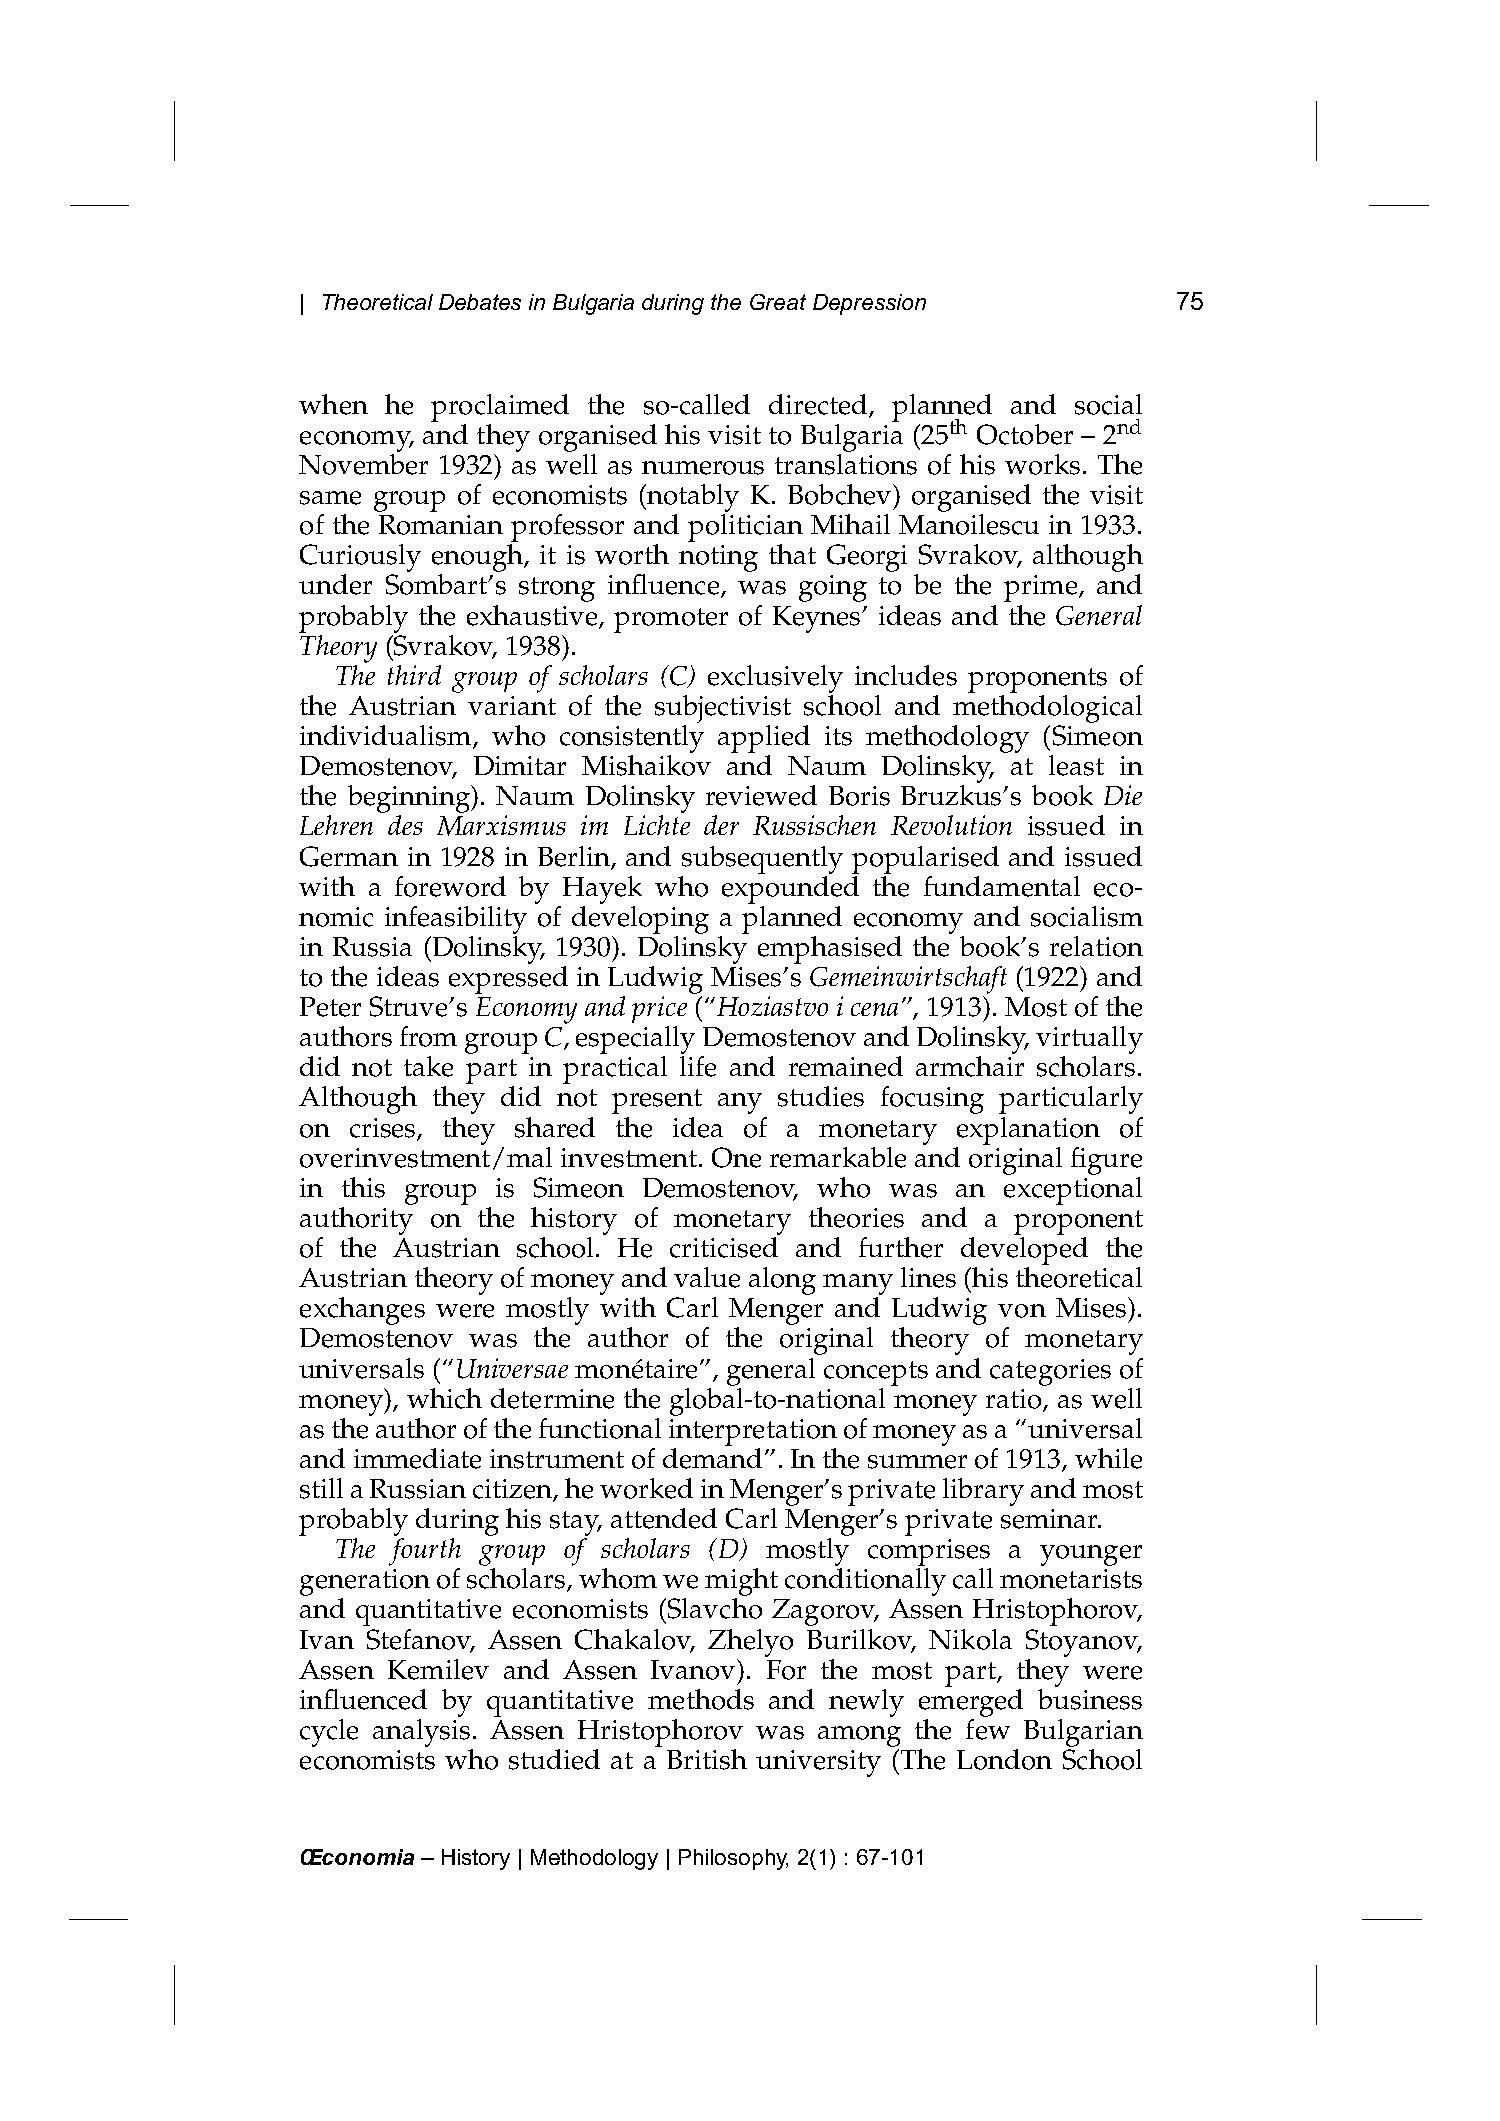  What do you see at coordinates (762, 860) in the screenshot?
I see `subsequently` at bounding box center [762, 860].
